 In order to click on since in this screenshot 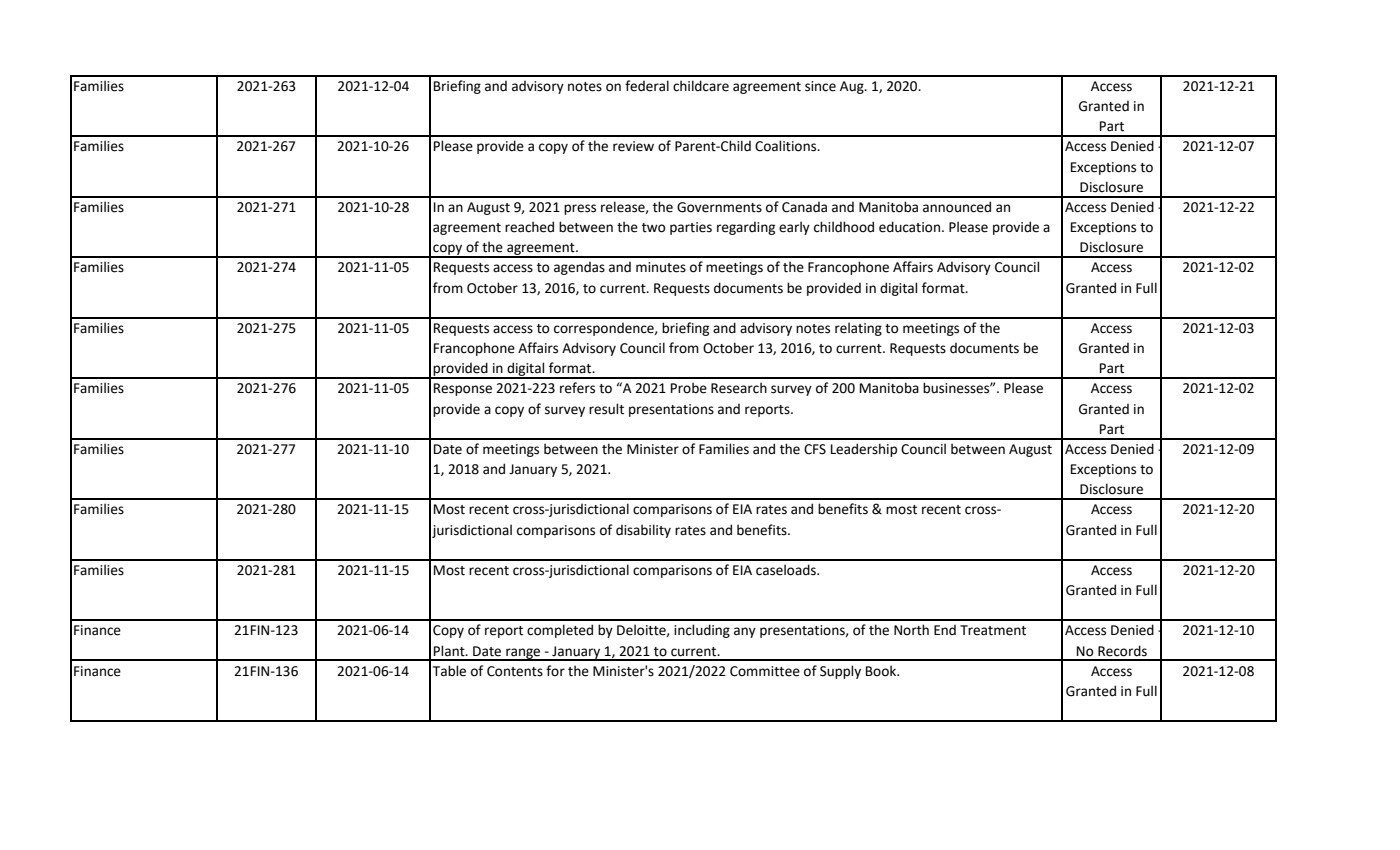, I will do `click(820, 86)`.
